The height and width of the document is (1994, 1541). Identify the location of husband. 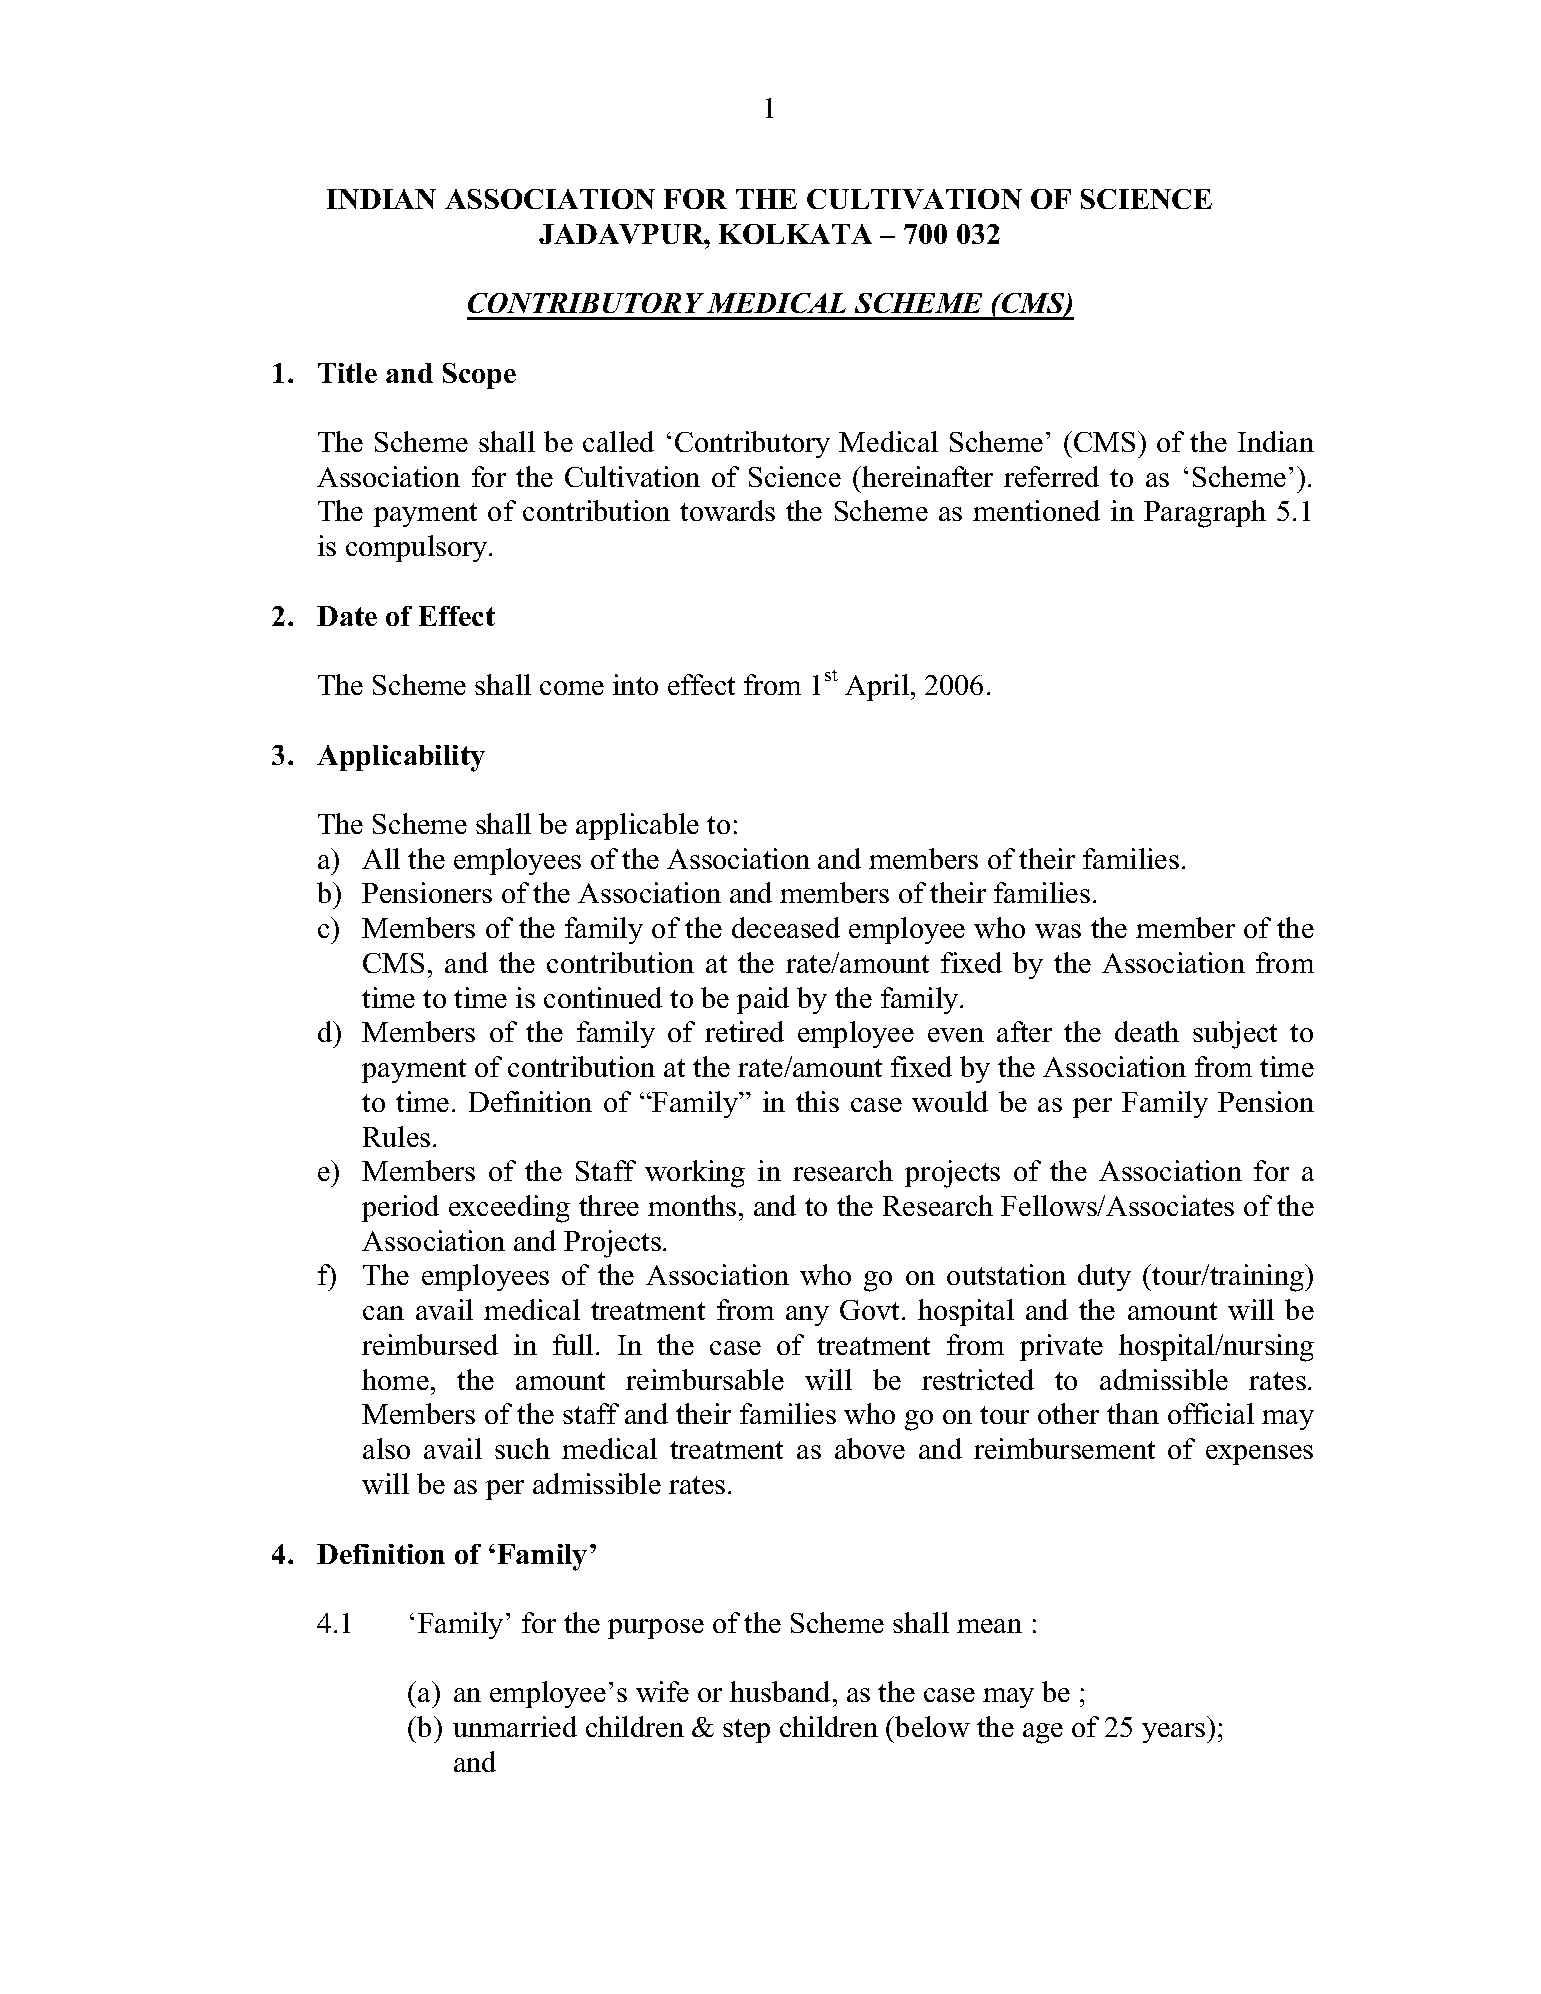
(782, 1691).
